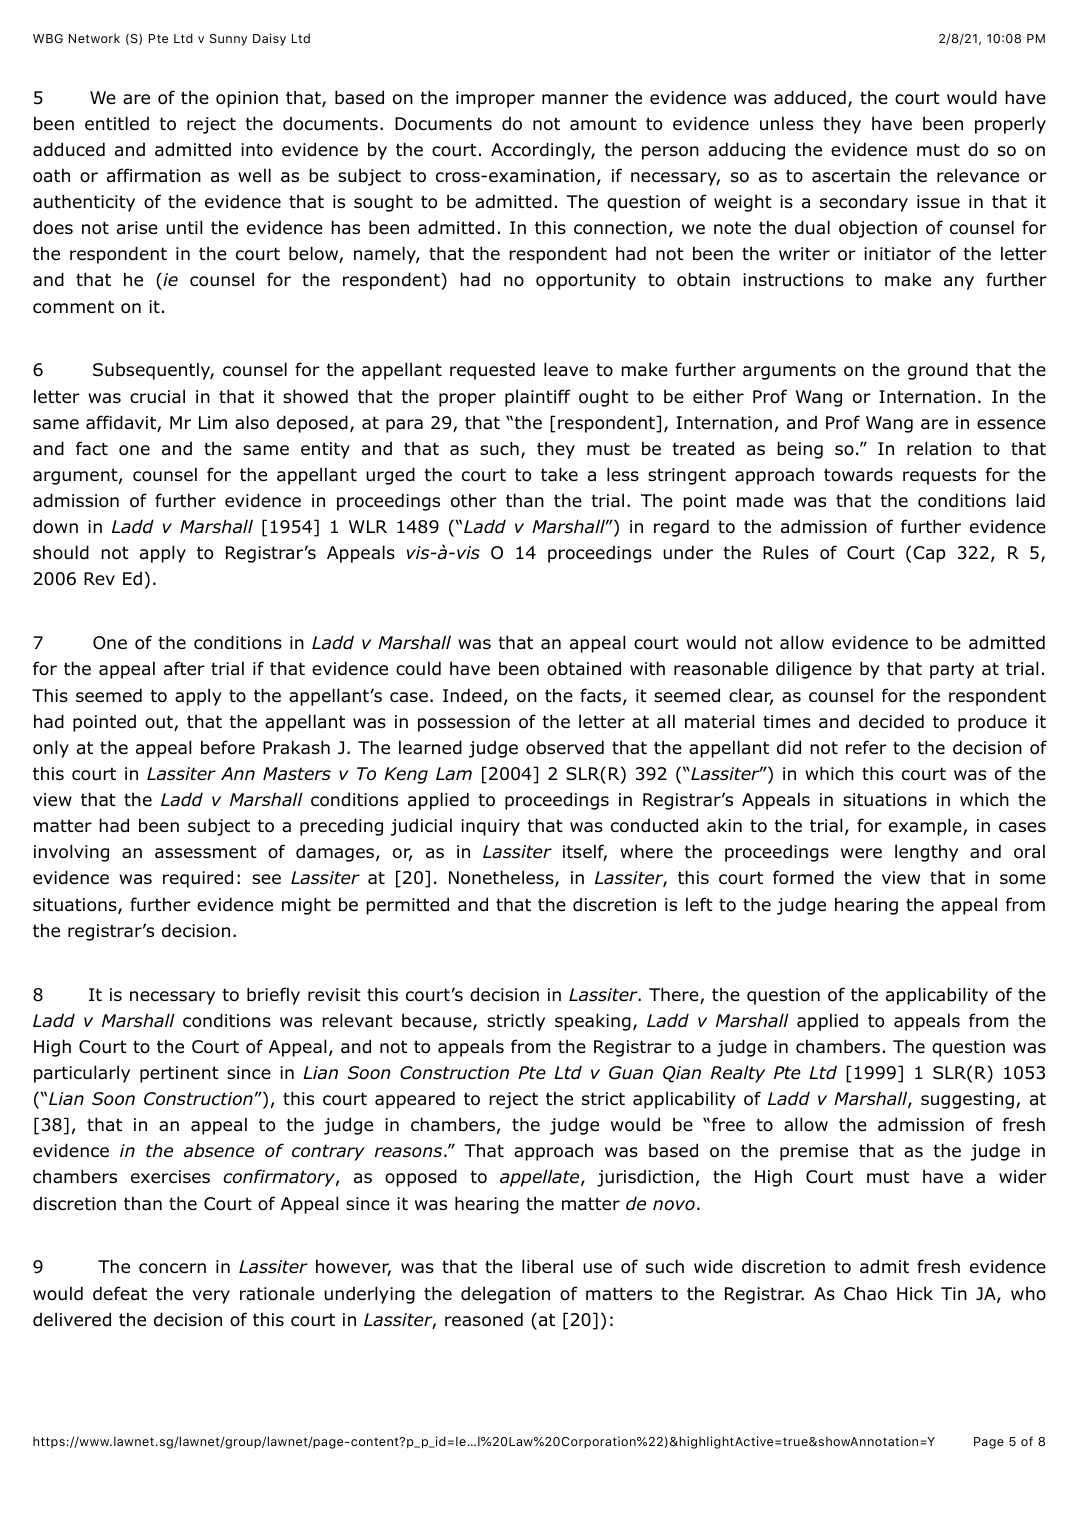  I want to click on should, so click(61, 552).
